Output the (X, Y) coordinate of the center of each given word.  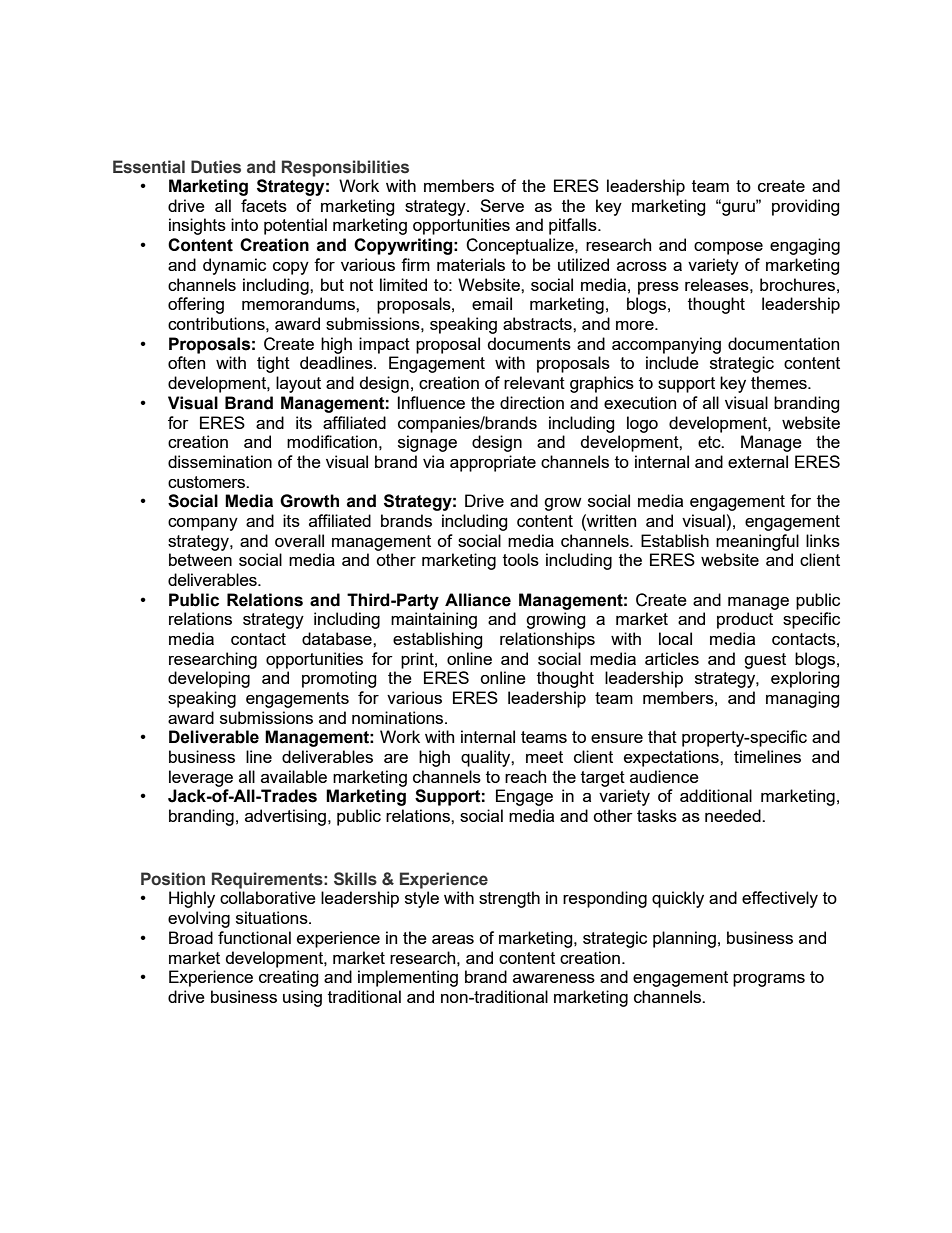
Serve (502, 205)
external (758, 461)
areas (453, 939)
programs (769, 980)
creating (289, 978)
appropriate (493, 463)
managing (803, 699)
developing (209, 679)
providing (806, 207)
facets (264, 205)
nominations (399, 717)
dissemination (220, 461)
